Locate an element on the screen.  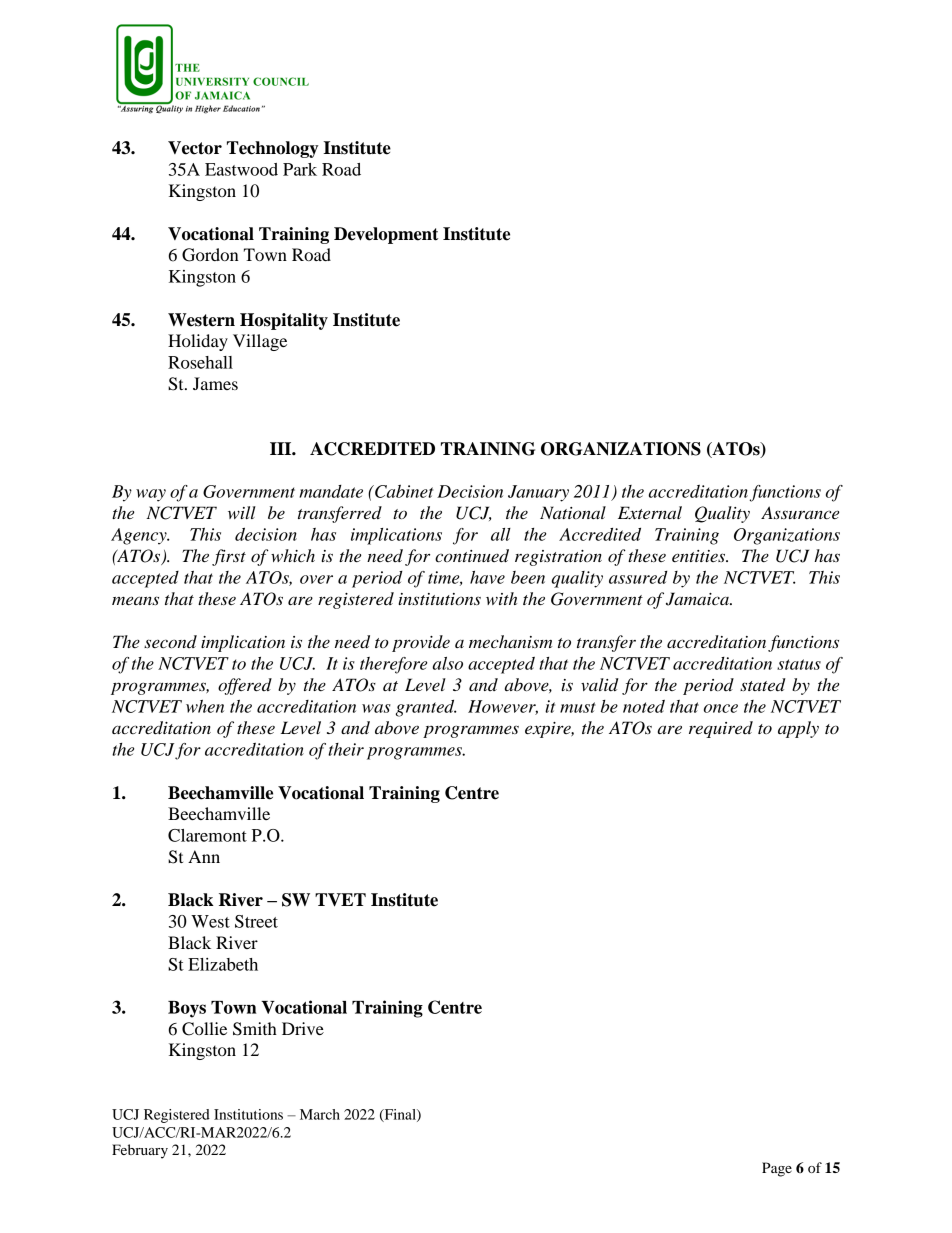
Eastwood is located at coordinates (241, 169).
